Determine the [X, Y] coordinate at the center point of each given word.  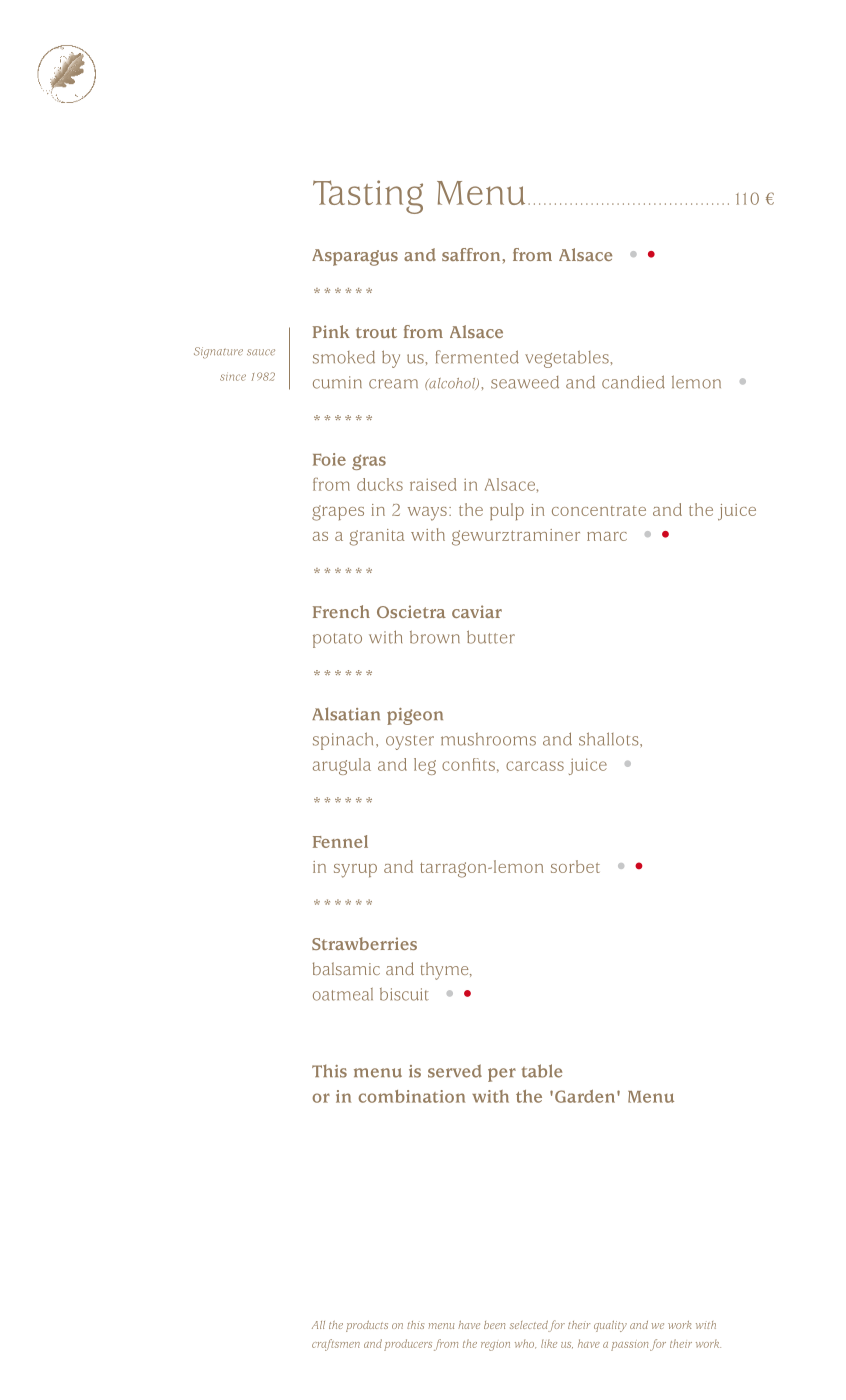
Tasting [368, 197]
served [455, 1071]
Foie [329, 459]
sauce [261, 352]
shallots [610, 739]
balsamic [346, 968]
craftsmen [336, 1345]
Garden [585, 1096]
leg [425, 766]
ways [427, 514]
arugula [342, 766]
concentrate [599, 511]
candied [633, 382]
